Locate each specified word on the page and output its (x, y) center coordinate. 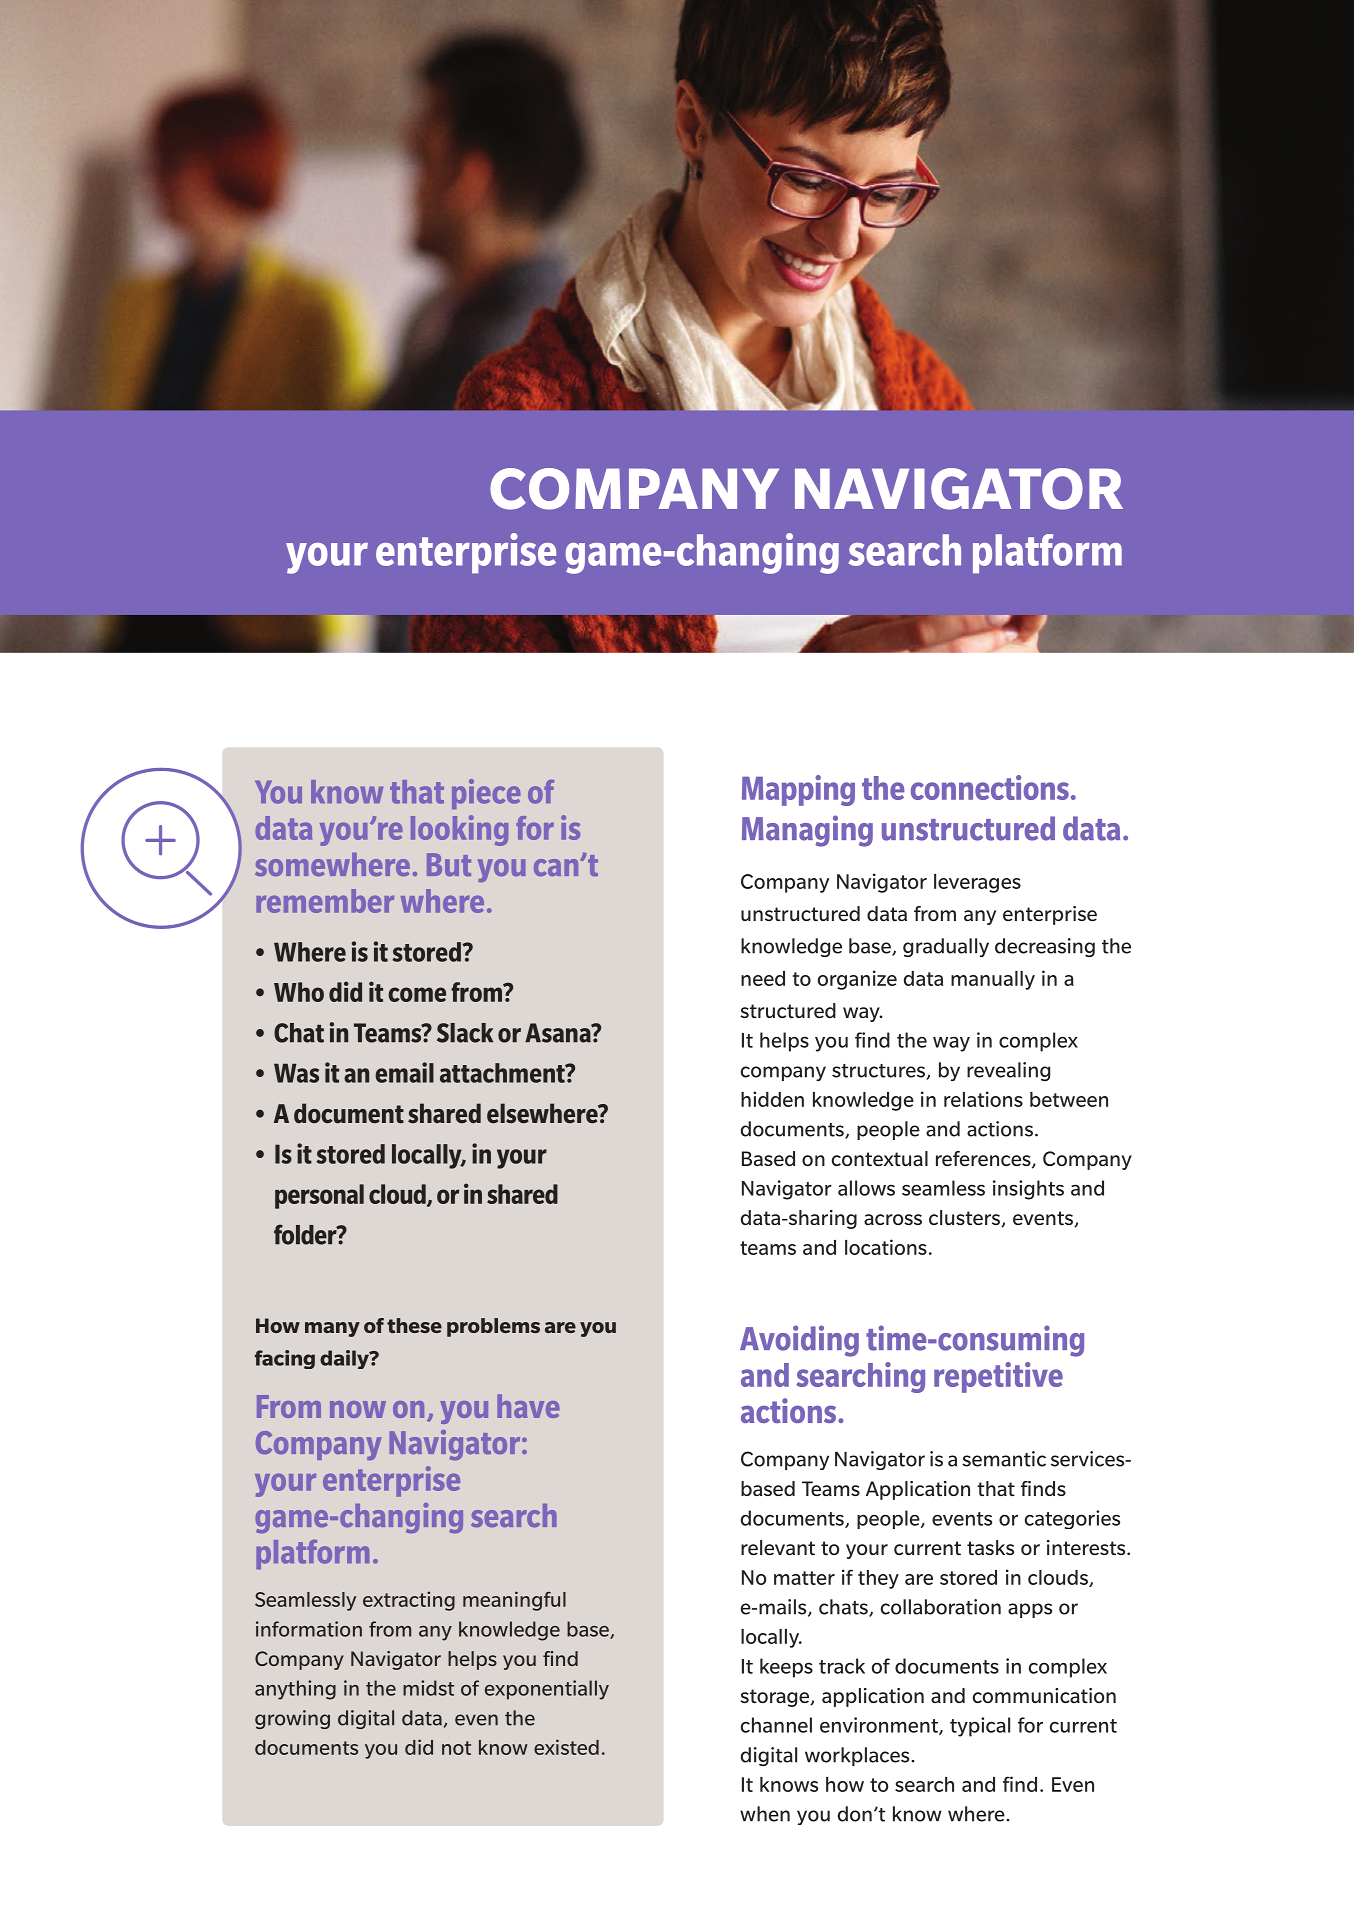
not (456, 1748)
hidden (772, 1099)
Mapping (798, 790)
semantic (1004, 1459)
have (528, 1406)
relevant (778, 1547)
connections (990, 787)
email (404, 1072)
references (984, 1160)
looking (459, 830)
